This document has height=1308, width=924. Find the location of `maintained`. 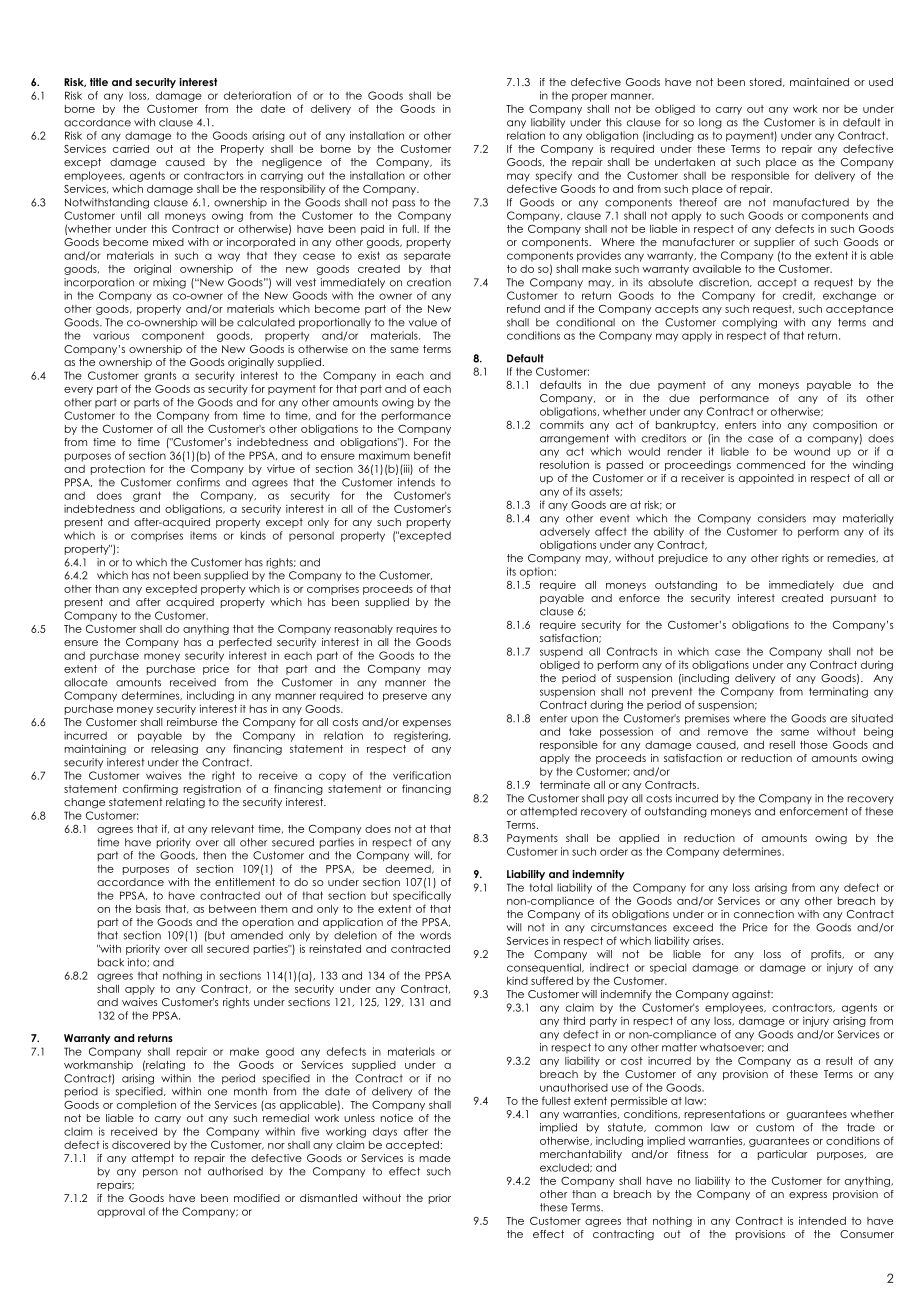

maintained is located at coordinates (819, 82).
